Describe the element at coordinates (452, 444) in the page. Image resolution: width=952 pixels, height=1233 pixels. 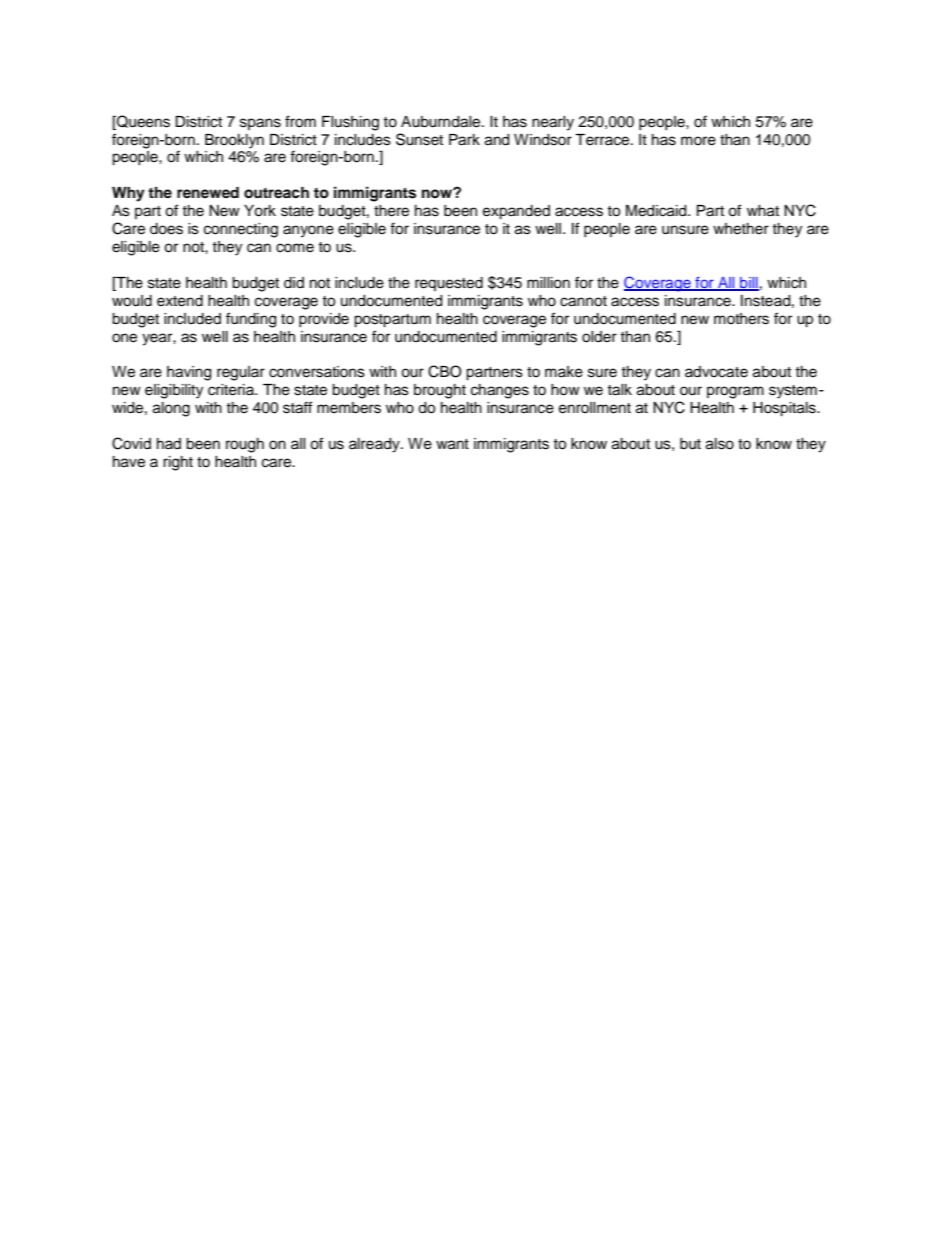
I see `want` at that location.
